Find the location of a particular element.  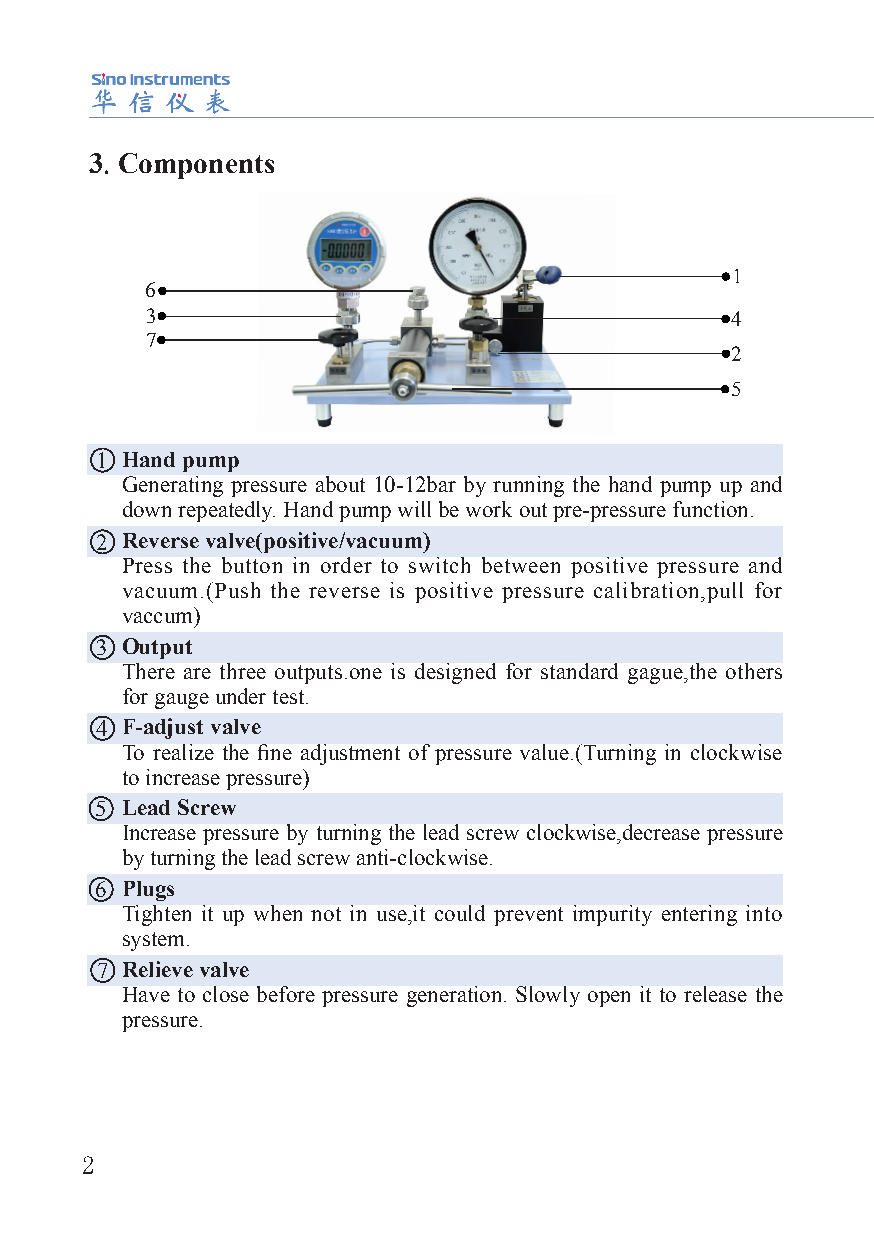

release is located at coordinates (715, 994).
